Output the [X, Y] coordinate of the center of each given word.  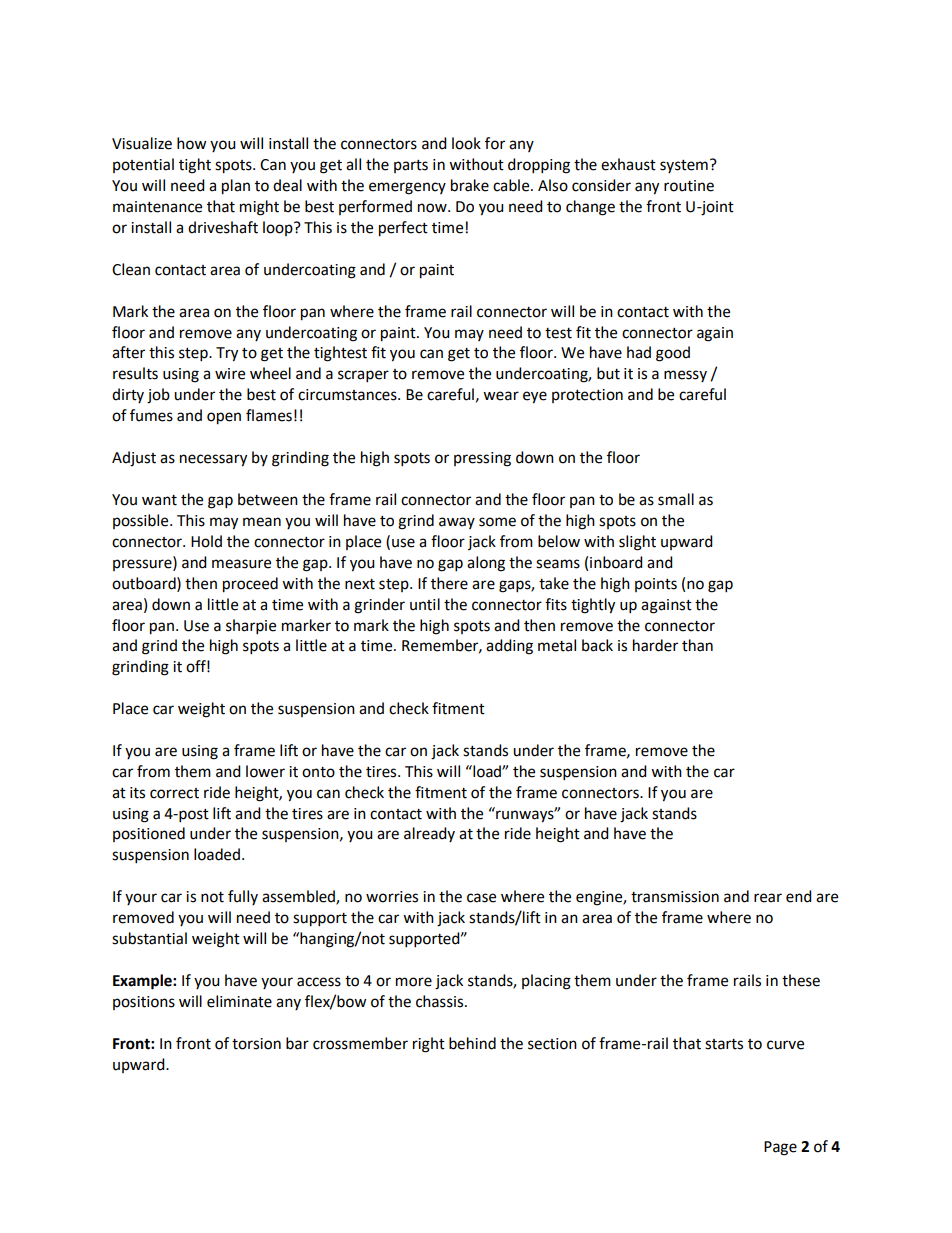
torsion [256, 1044]
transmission [675, 897]
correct [174, 793]
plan [236, 187]
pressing [482, 459]
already [429, 834]
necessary [213, 460]
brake [470, 185]
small [676, 499]
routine [689, 186]
